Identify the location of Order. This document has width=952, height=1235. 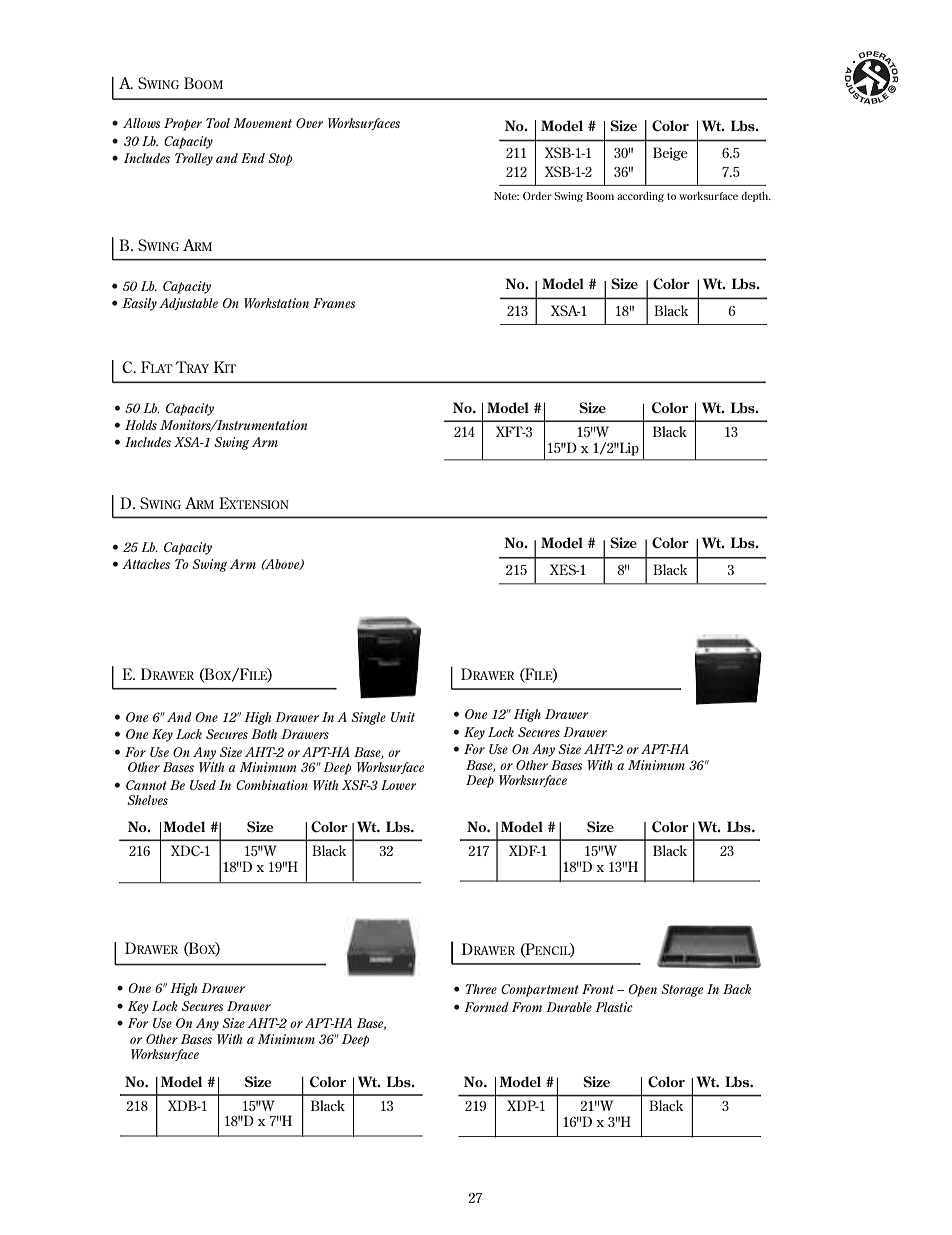
(537, 196).
